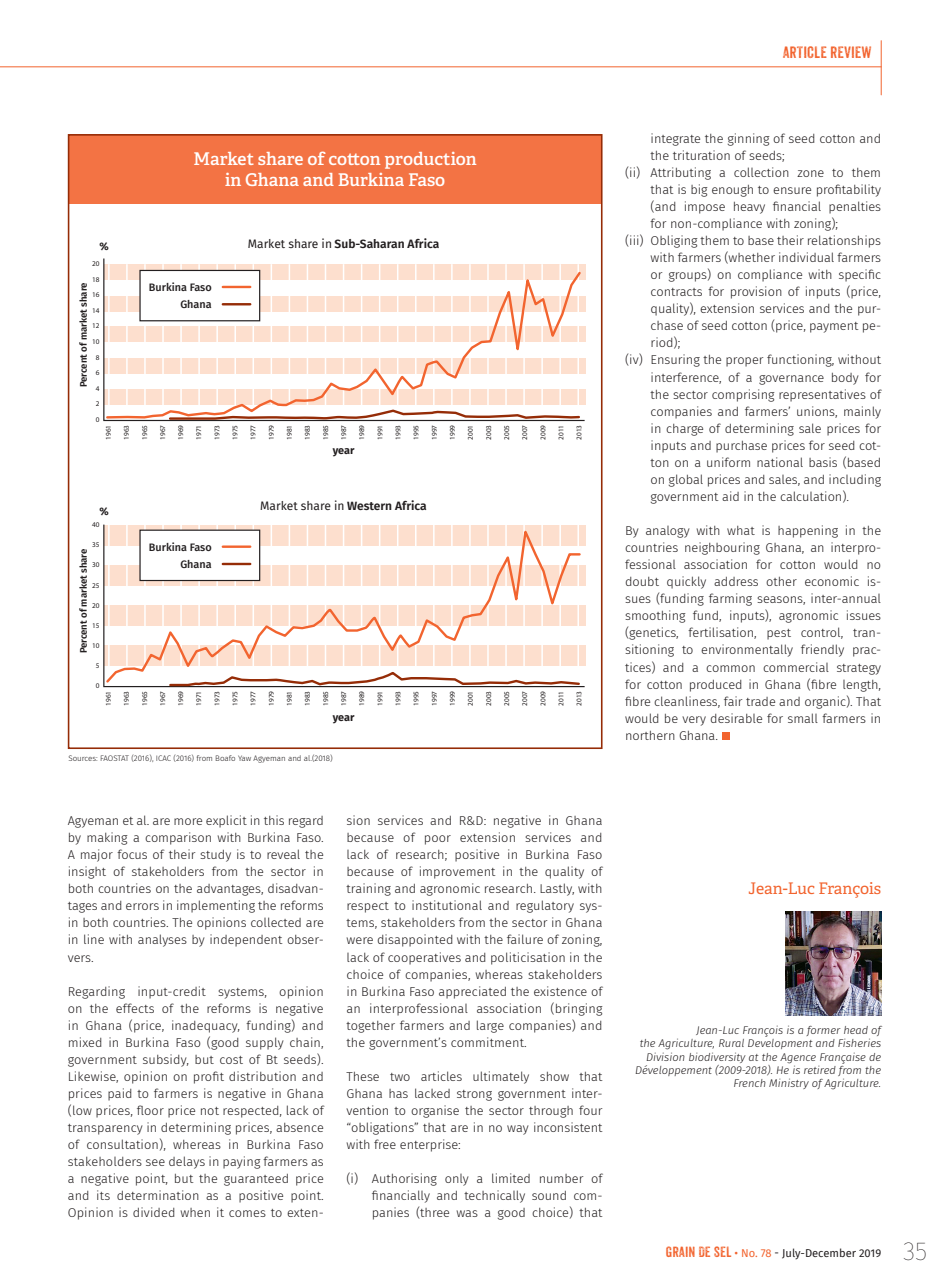 The height and width of the page is (1288, 949). Describe the element at coordinates (430, 160) in the page. I see `production` at that location.
